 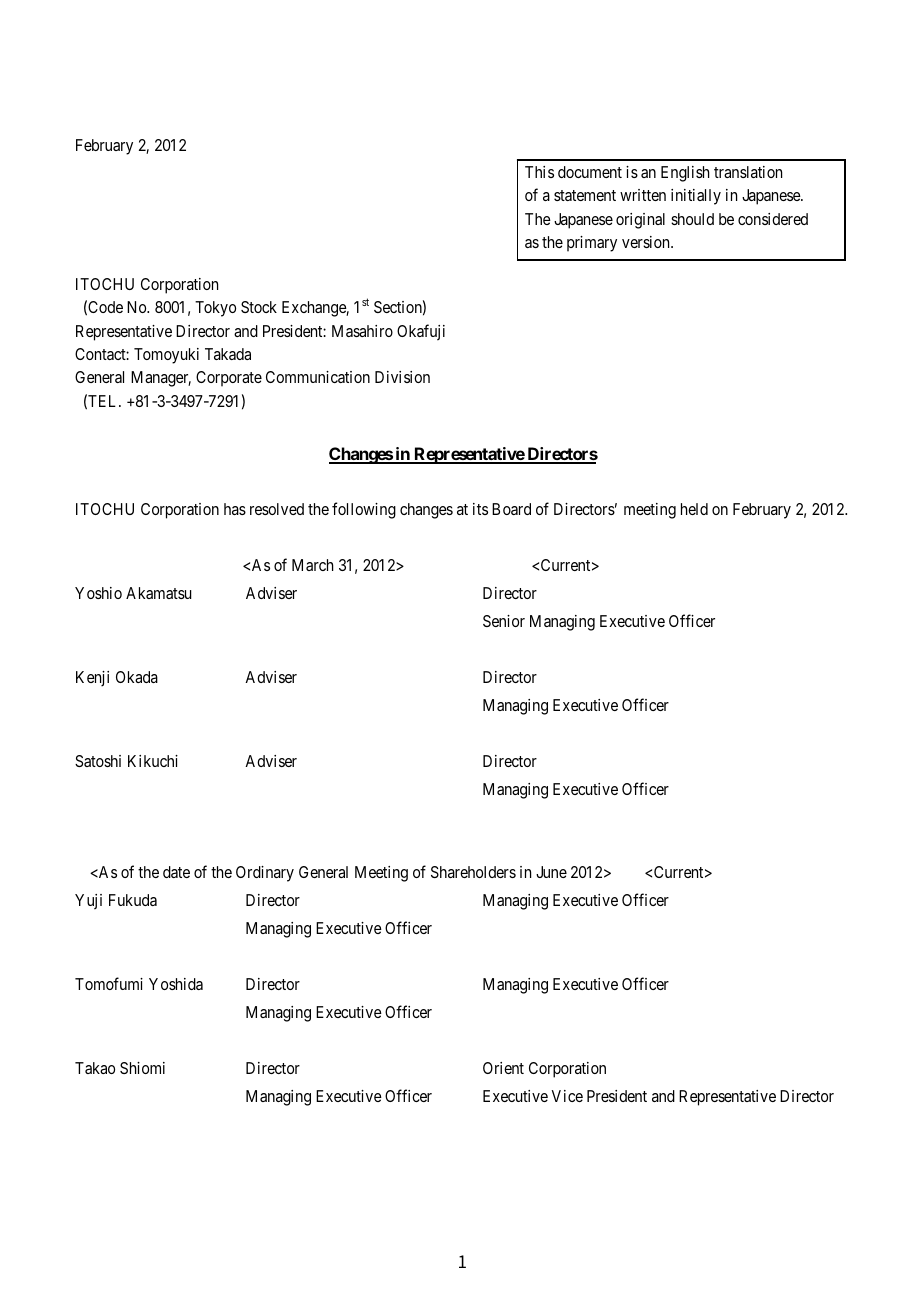 What do you see at coordinates (694, 509) in the image?
I see `held` at bounding box center [694, 509].
